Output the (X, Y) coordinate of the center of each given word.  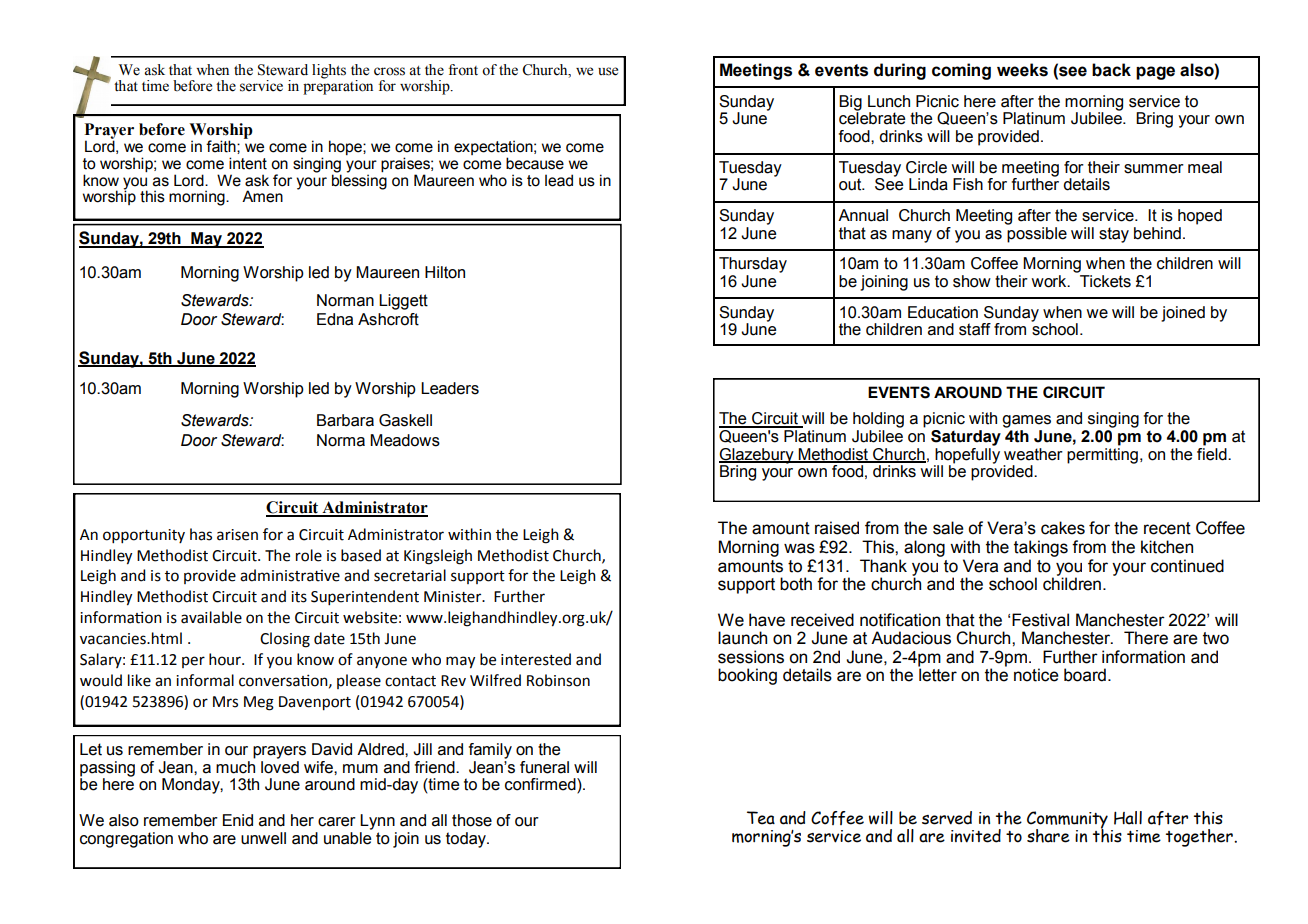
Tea (761, 818)
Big (850, 103)
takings (1041, 548)
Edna (335, 319)
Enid (238, 820)
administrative (290, 575)
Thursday (753, 265)
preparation (338, 86)
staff (975, 329)
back (1111, 70)
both (796, 584)
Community (1067, 821)
